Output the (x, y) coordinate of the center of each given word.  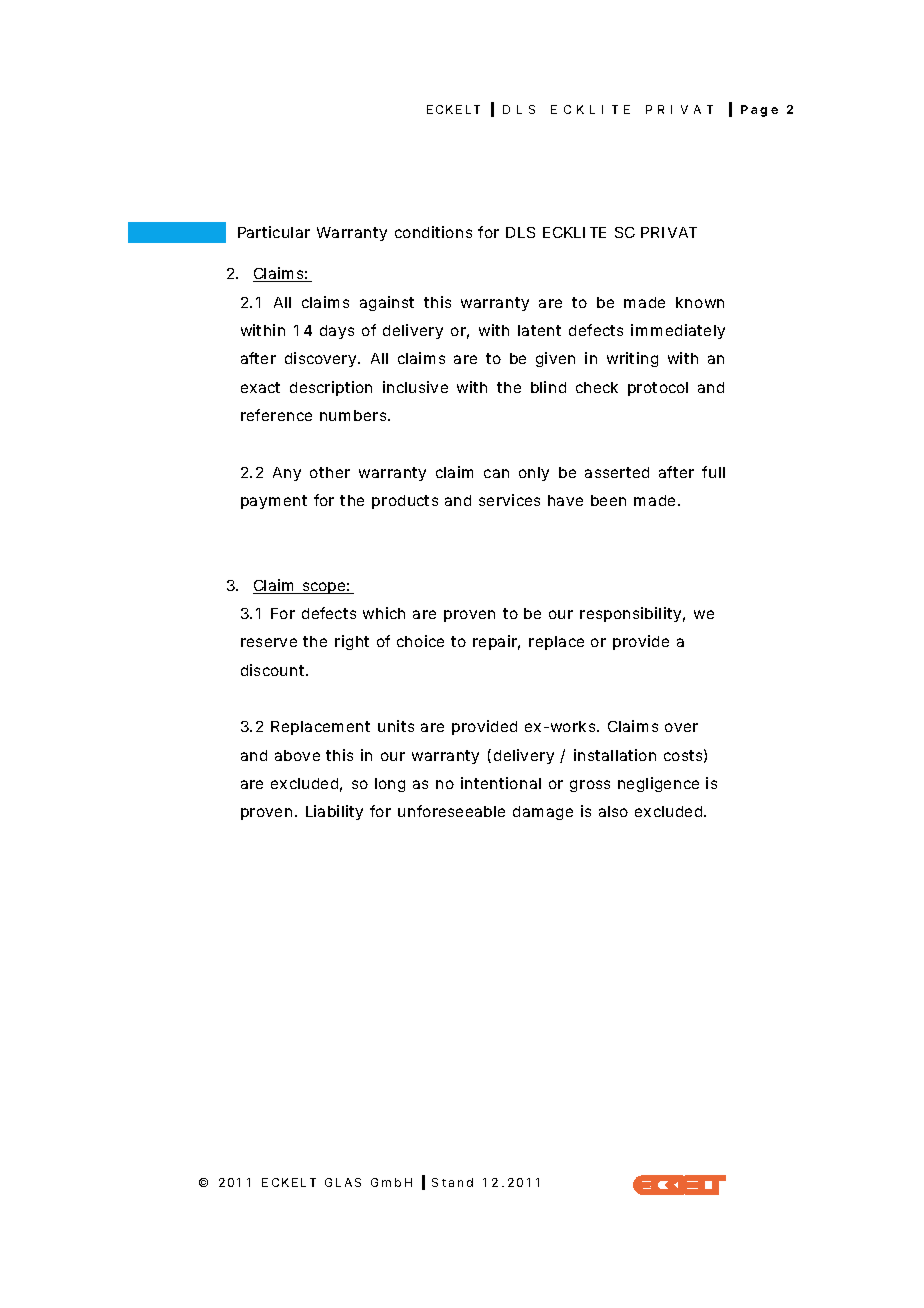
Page (759, 111)
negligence (658, 784)
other (330, 472)
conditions (433, 232)
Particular (274, 232)
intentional (501, 783)
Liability (334, 812)
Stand (452, 1182)
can (496, 473)
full (713, 472)
